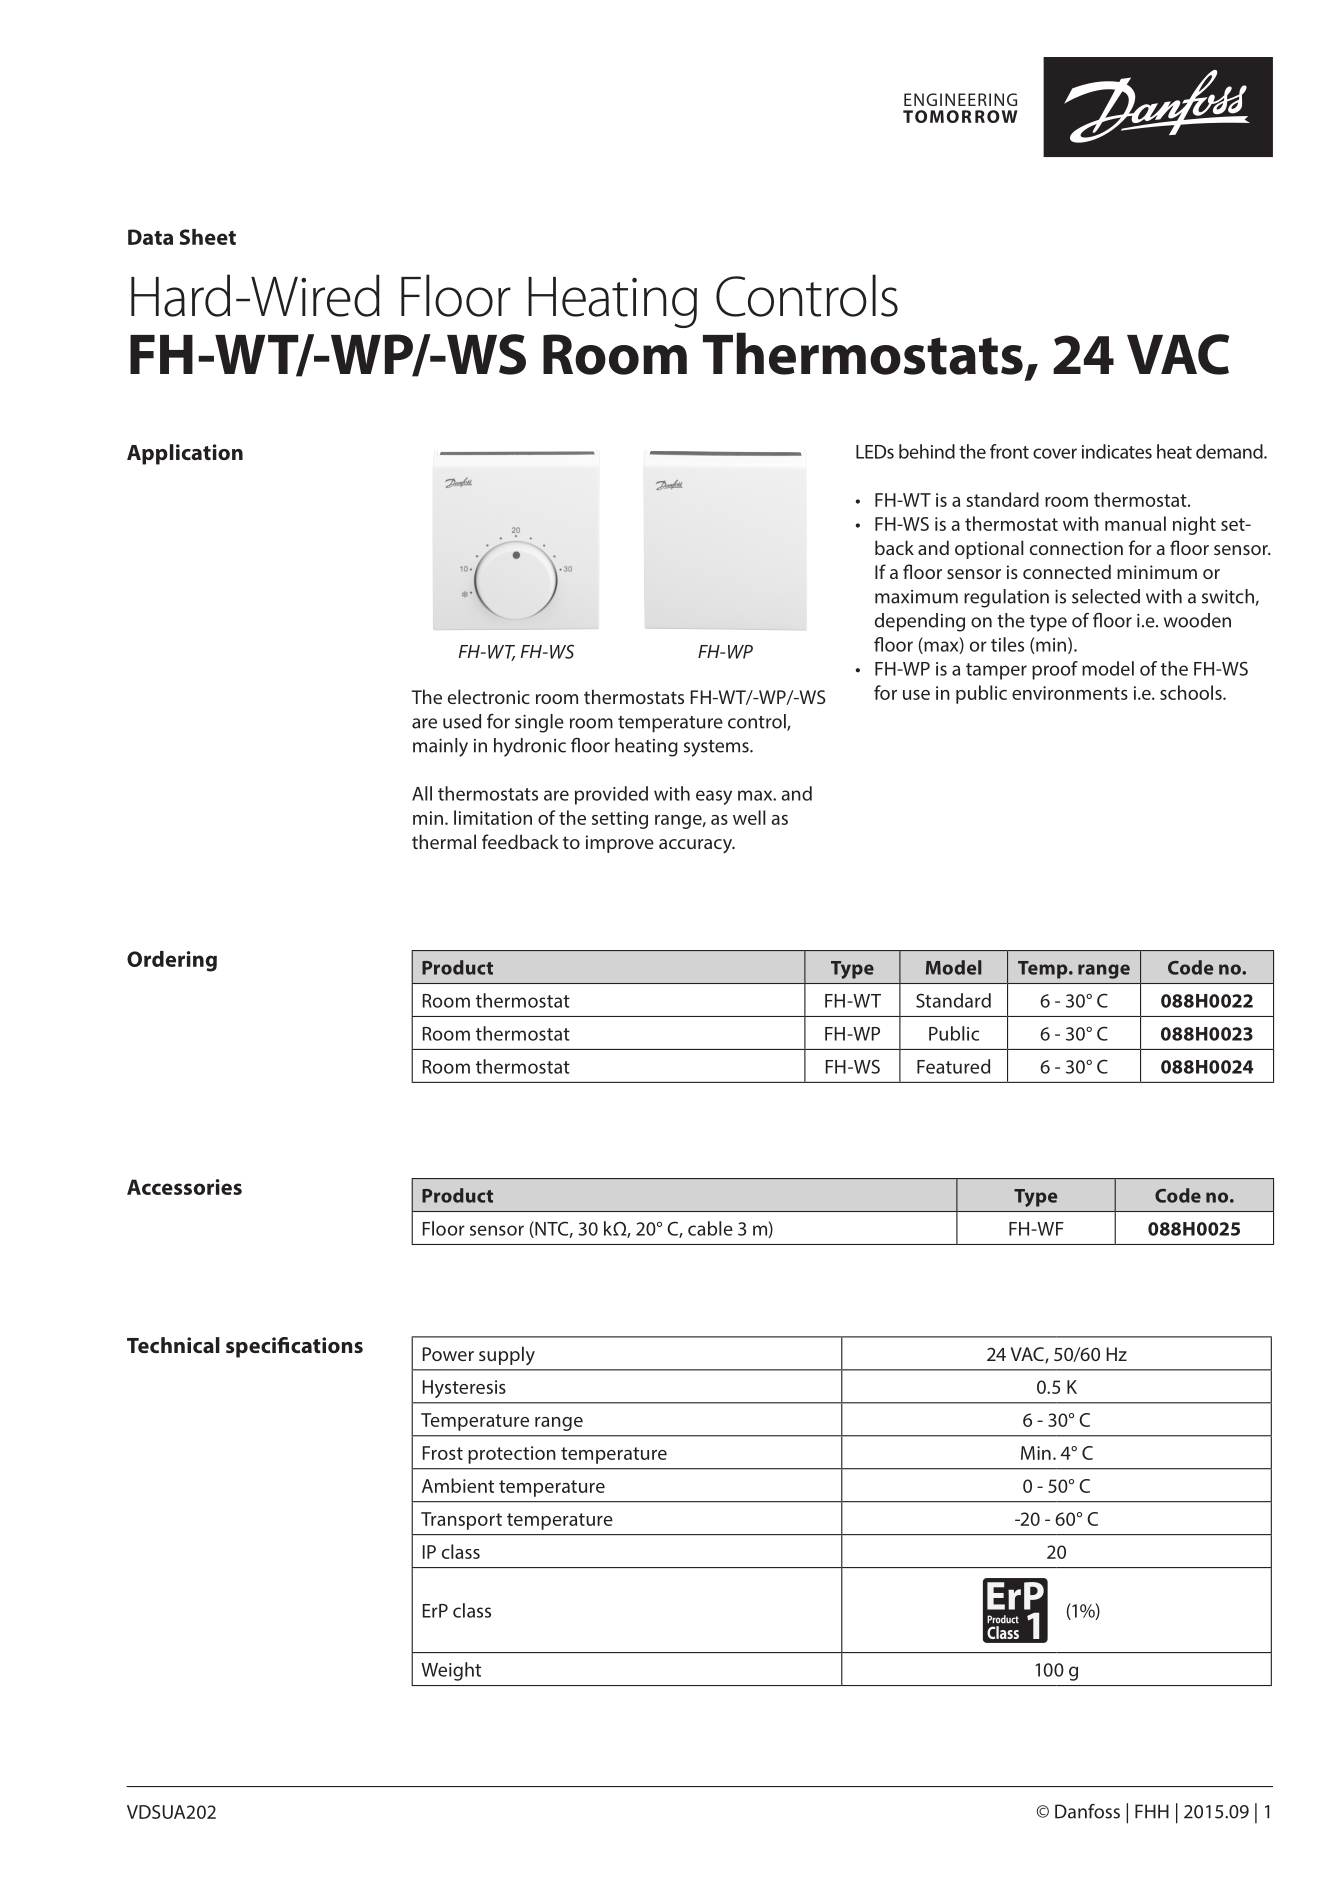  What do you see at coordinates (1117, 451) in the image?
I see `indicates` at bounding box center [1117, 451].
